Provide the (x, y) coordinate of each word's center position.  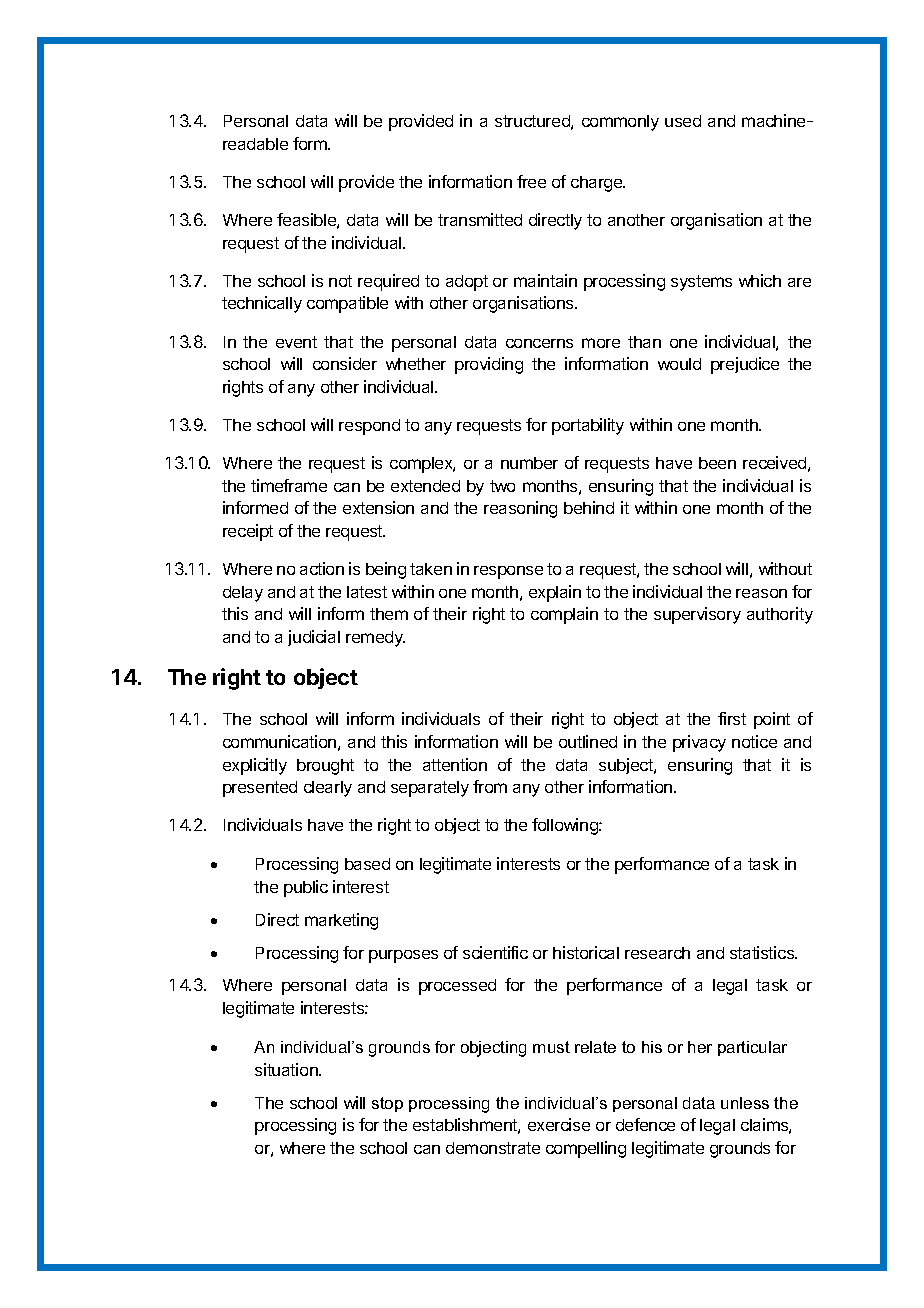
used (683, 121)
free (531, 181)
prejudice (745, 365)
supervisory (697, 615)
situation (287, 1069)
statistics (763, 952)
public (306, 888)
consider (345, 363)
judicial (314, 638)
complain (564, 615)
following (566, 826)
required (388, 282)
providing (489, 365)
